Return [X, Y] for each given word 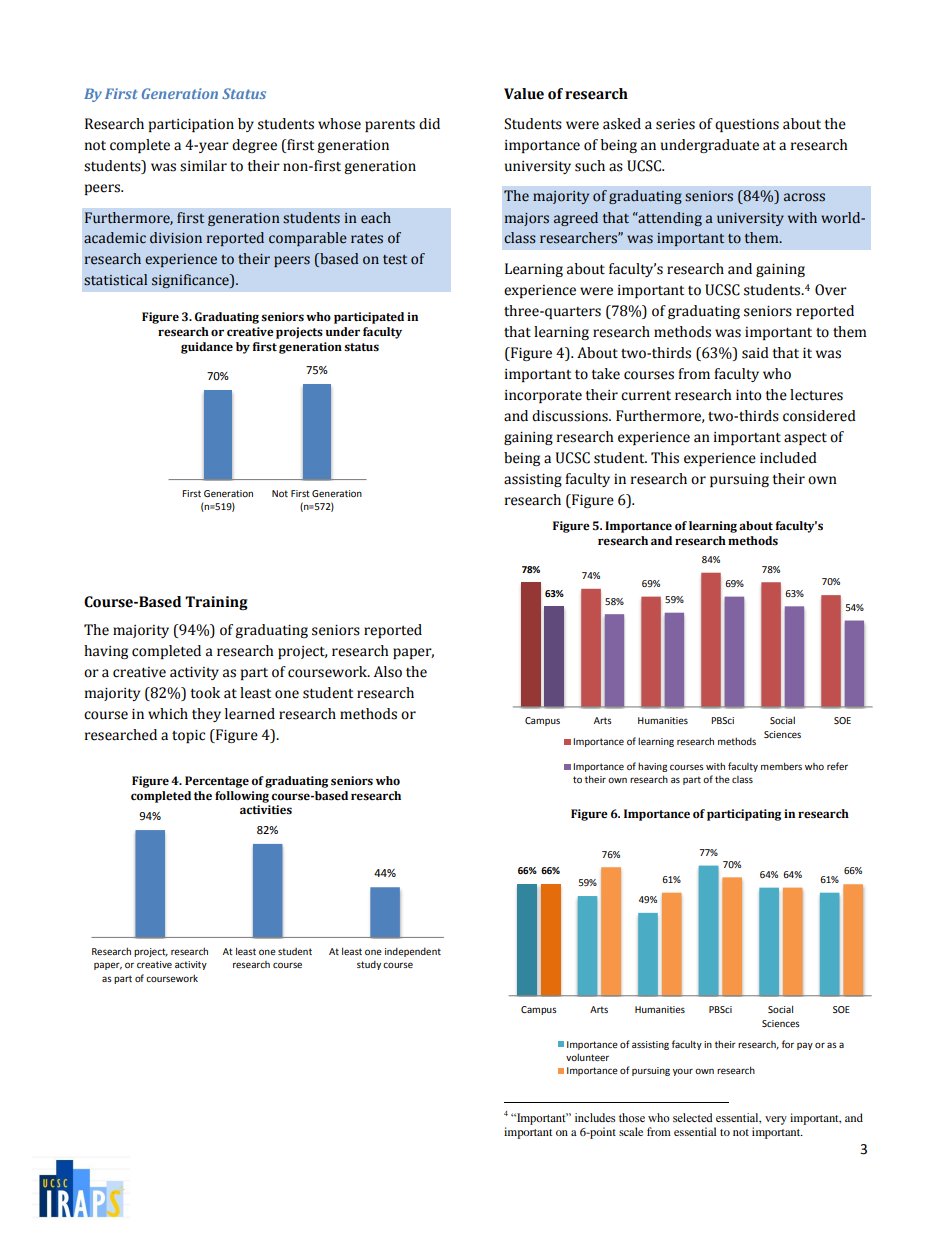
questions [747, 125]
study [369, 965]
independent [413, 952]
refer [837, 766]
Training [216, 603]
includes [595, 1117]
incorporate [543, 396]
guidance [207, 348]
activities [266, 810]
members [781, 766]
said [755, 353]
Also [388, 672]
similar [203, 166]
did [429, 124]
